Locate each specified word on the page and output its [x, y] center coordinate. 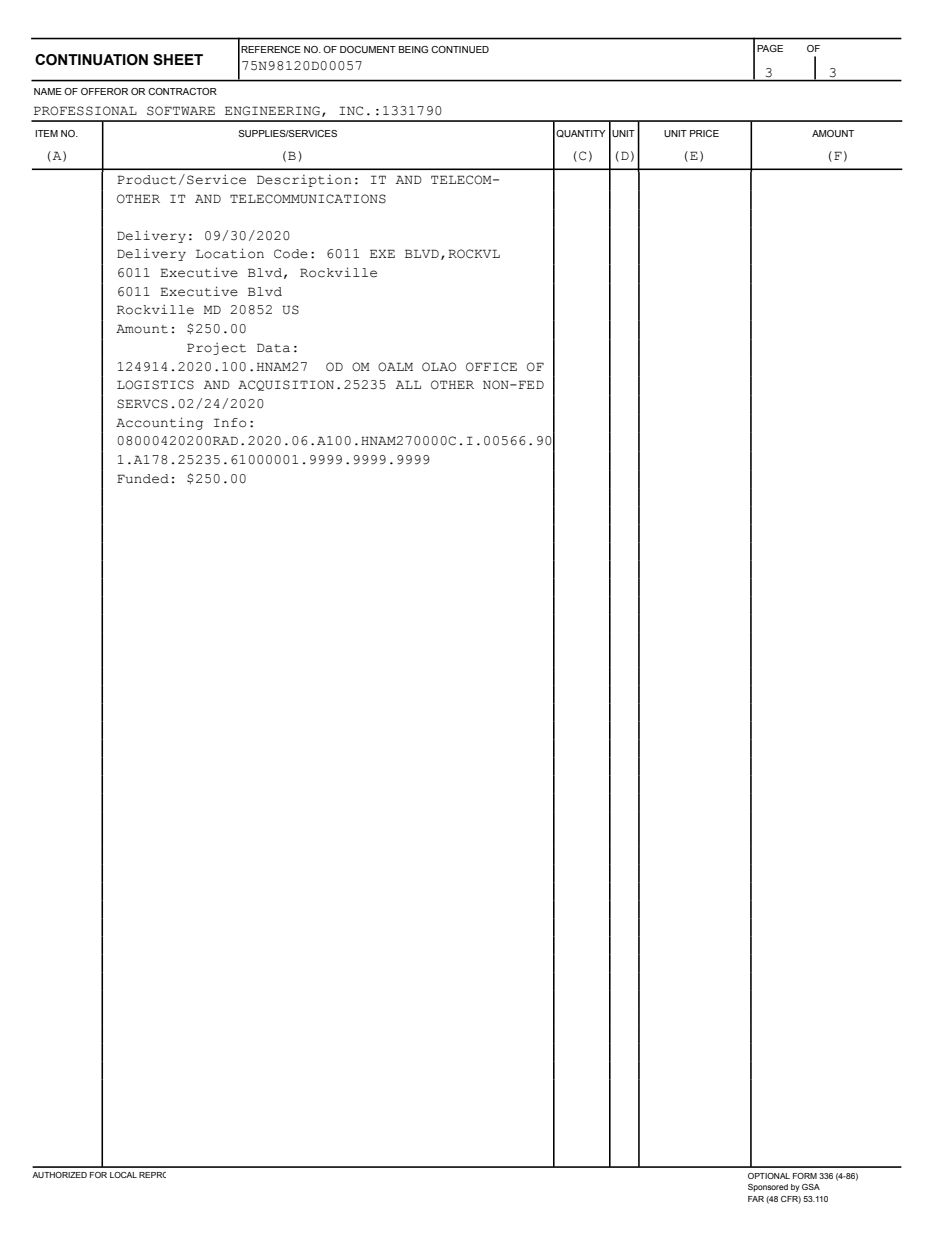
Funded [143, 479]
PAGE [770, 48]
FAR [756, 1199]
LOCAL [123, 1175]
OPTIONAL [769, 1176]
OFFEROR [104, 91]
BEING [413, 49]
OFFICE [491, 367]
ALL [408, 384]
